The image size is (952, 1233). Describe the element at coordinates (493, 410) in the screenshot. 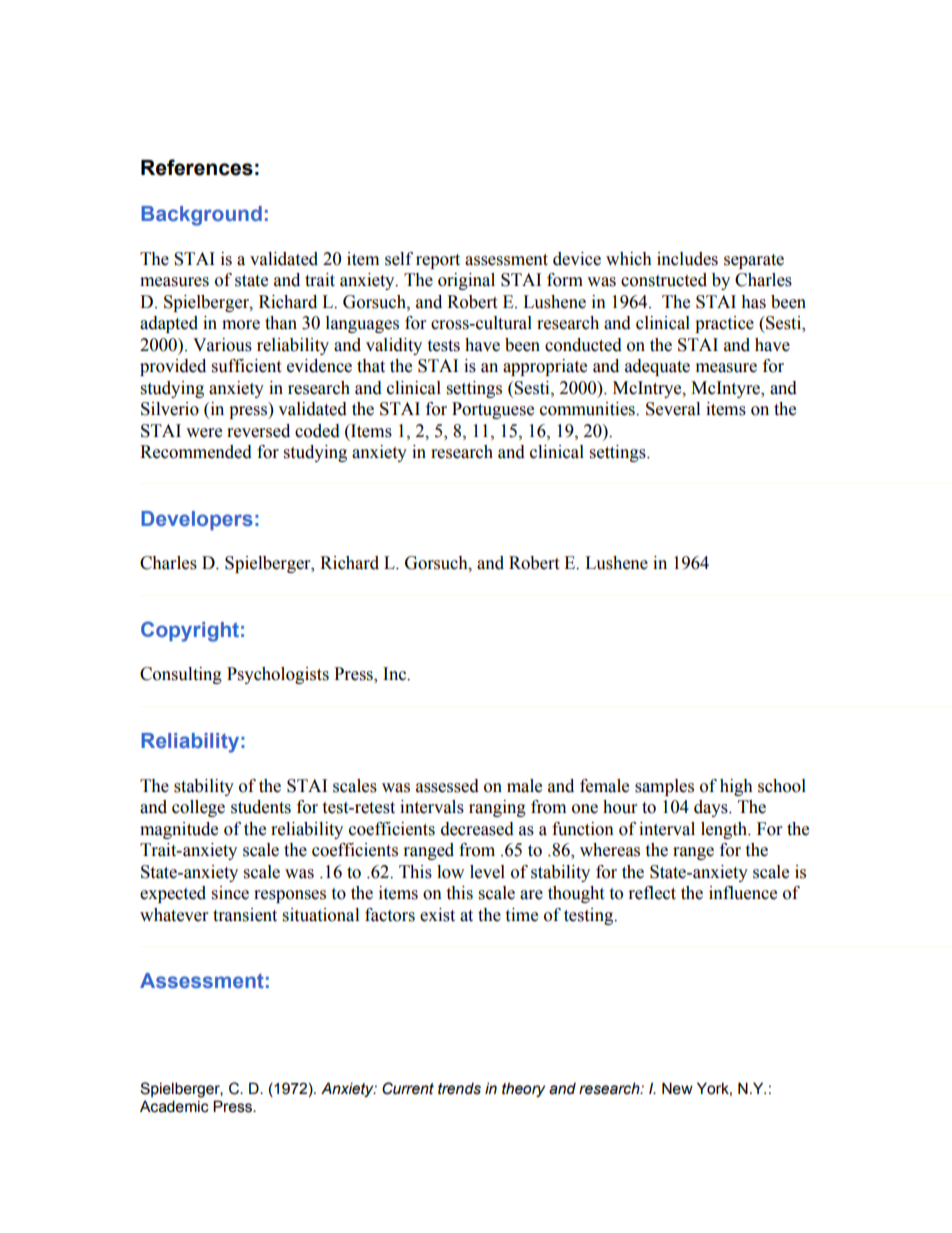

I see `Portuguese` at that location.
